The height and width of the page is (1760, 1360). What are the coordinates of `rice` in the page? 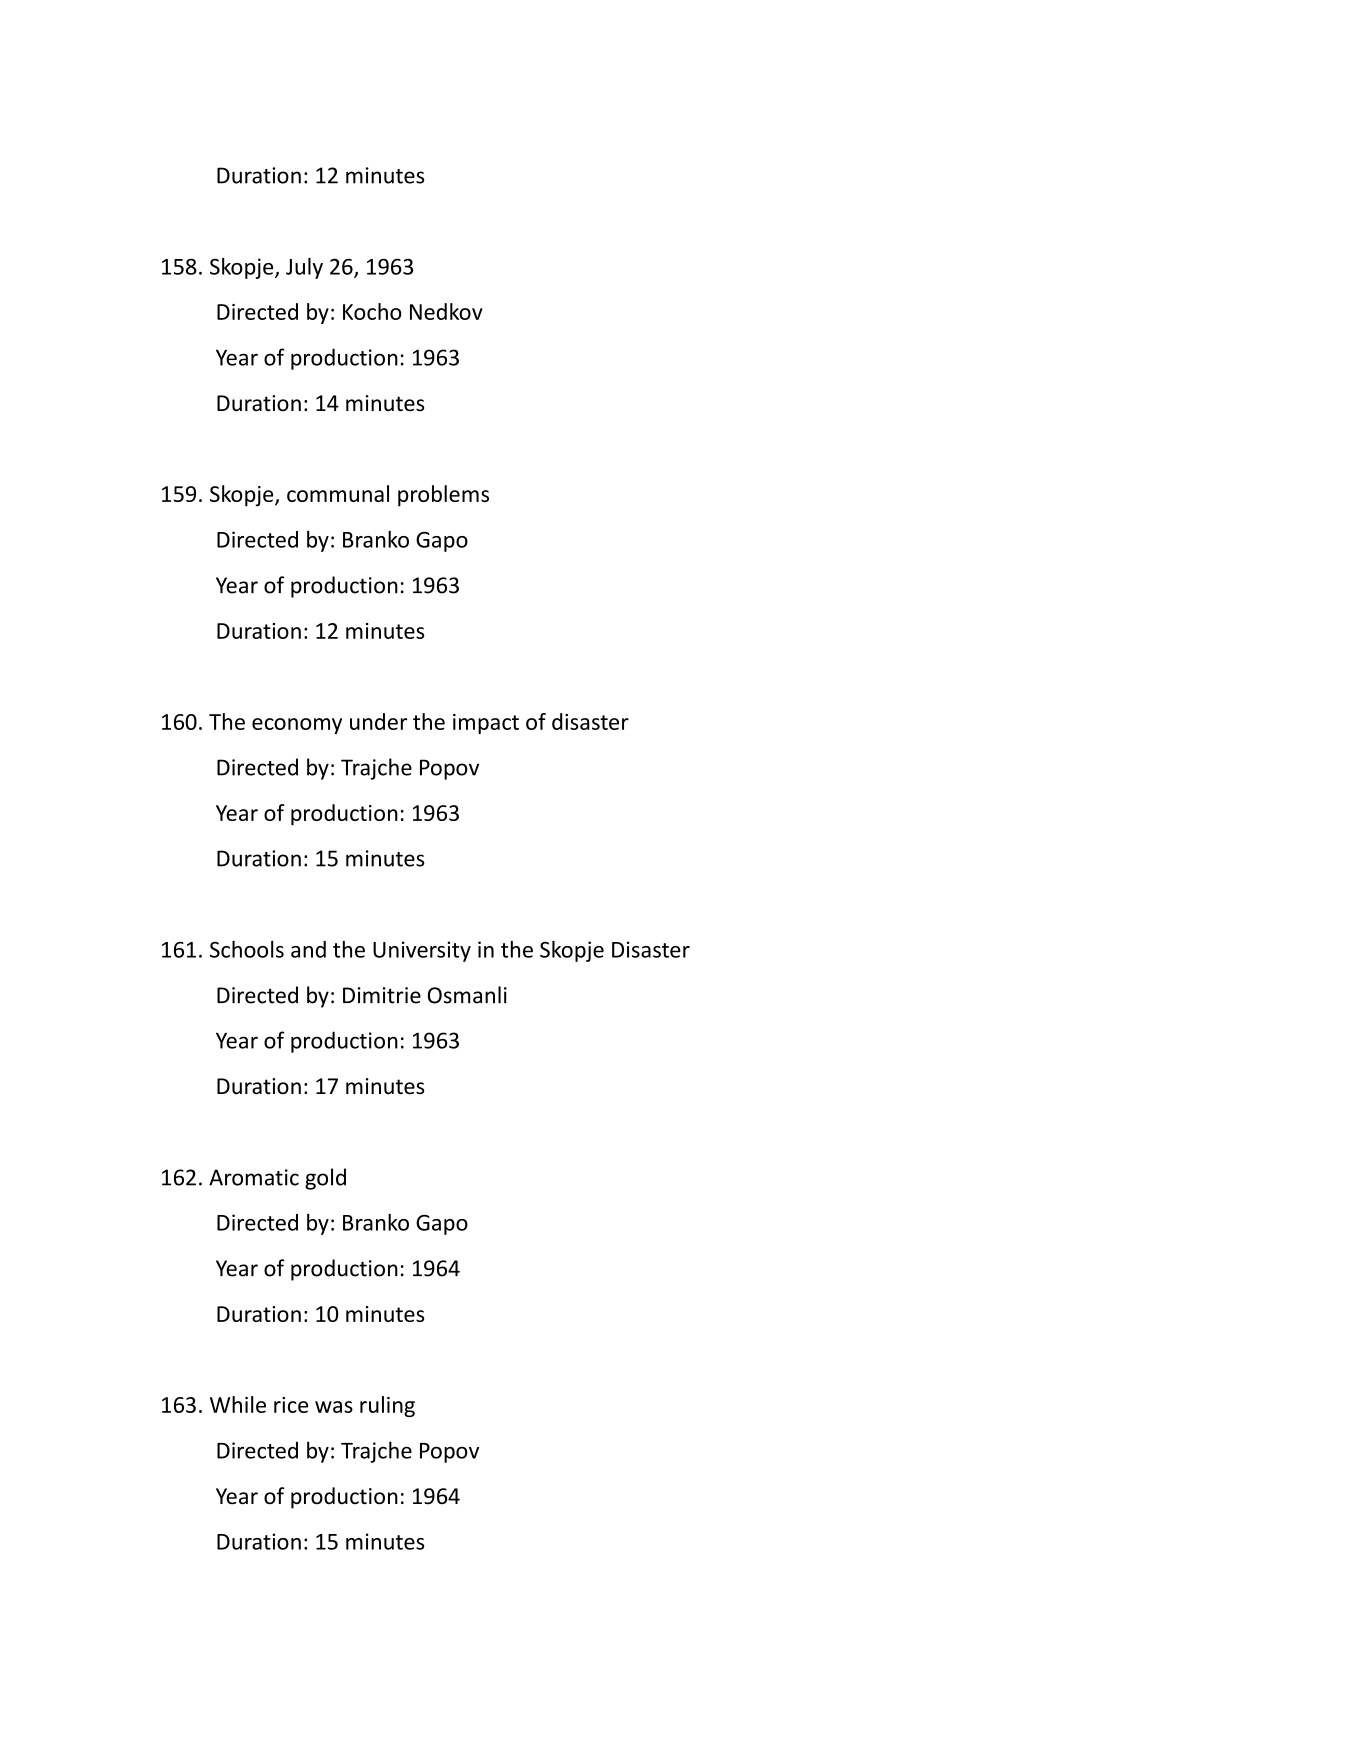 It's located at (291, 1405).
